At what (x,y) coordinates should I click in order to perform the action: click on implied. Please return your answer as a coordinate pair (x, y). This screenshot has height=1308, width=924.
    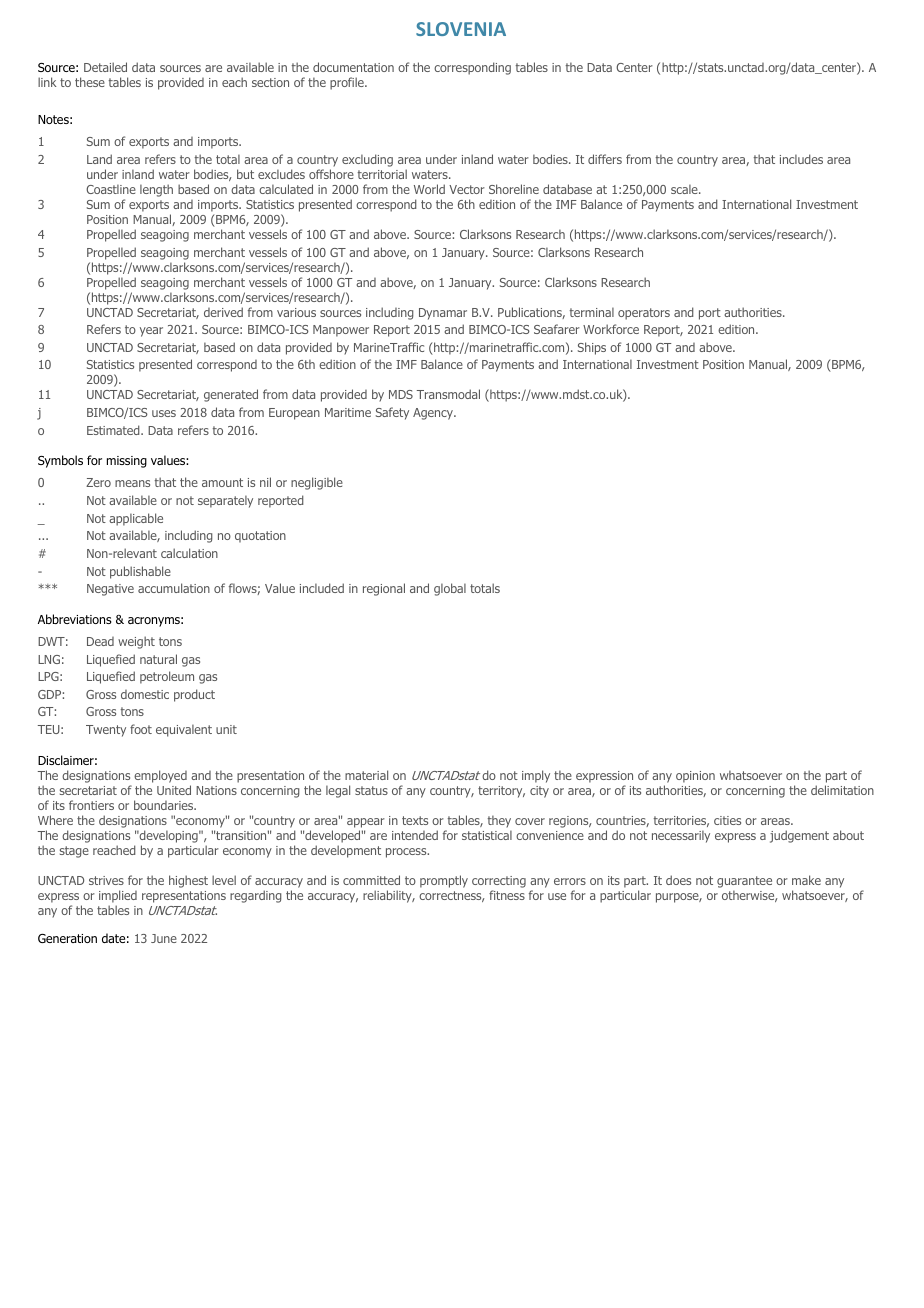
    Looking at the image, I should click on (118, 896).
